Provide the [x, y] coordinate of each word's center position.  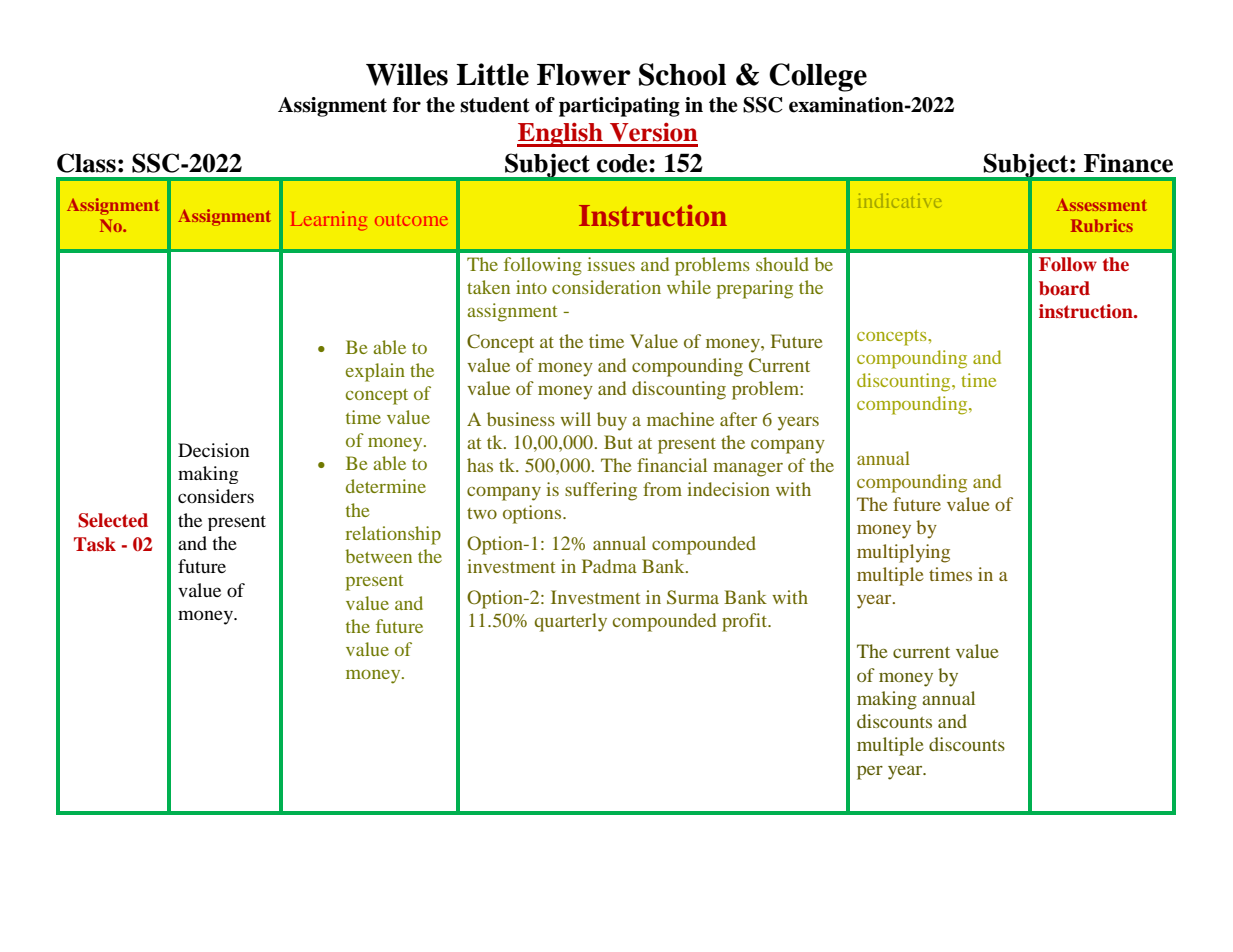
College [818, 77]
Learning [329, 221]
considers [216, 496]
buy [612, 421]
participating [619, 107]
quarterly [571, 622]
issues [611, 264]
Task [95, 544]
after [738, 419]
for [407, 105]
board [1064, 288]
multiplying [903, 553]
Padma [609, 566]
